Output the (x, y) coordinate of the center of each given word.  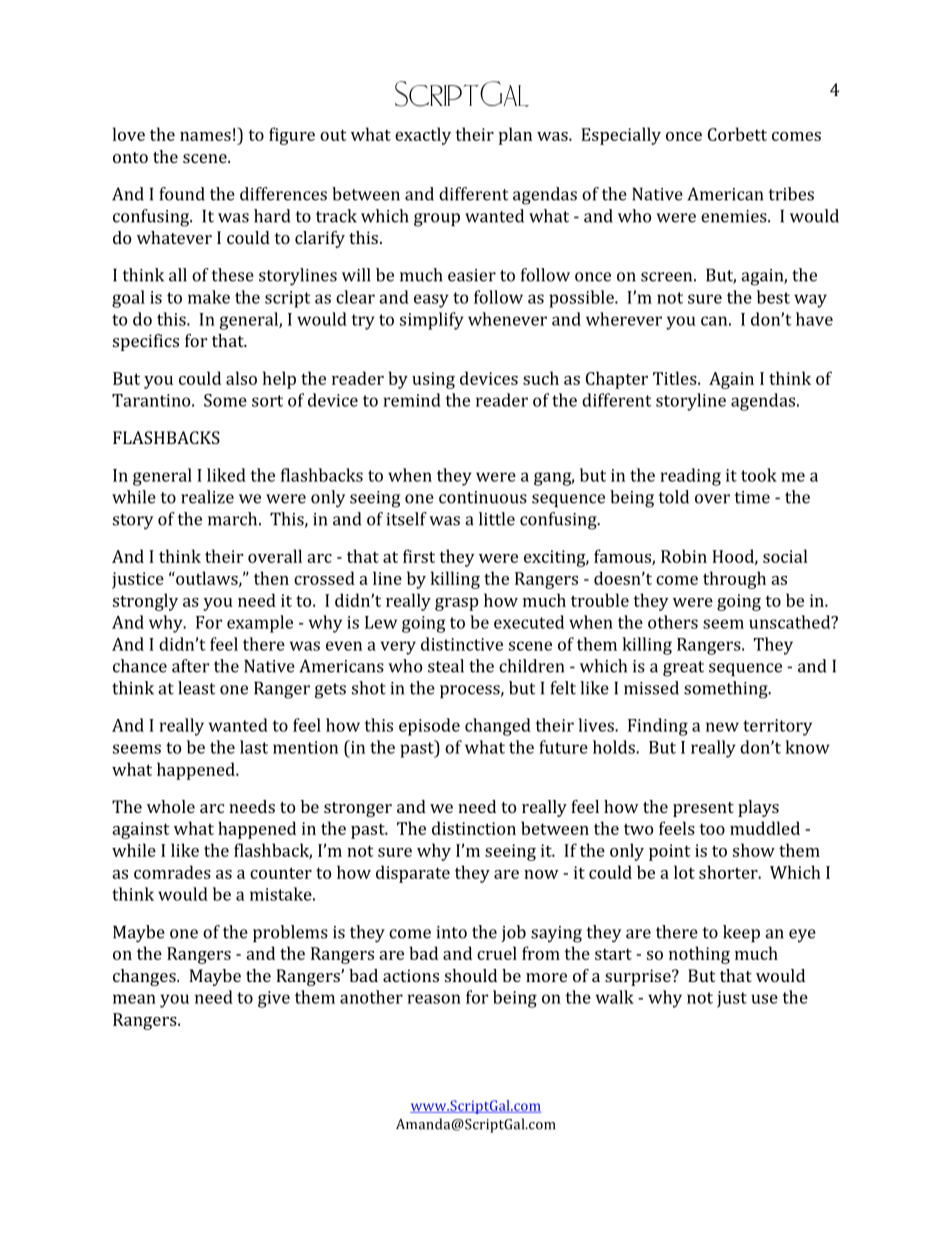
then (271, 578)
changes (145, 977)
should (471, 975)
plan (515, 136)
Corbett (737, 134)
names (205, 136)
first (419, 556)
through (734, 580)
